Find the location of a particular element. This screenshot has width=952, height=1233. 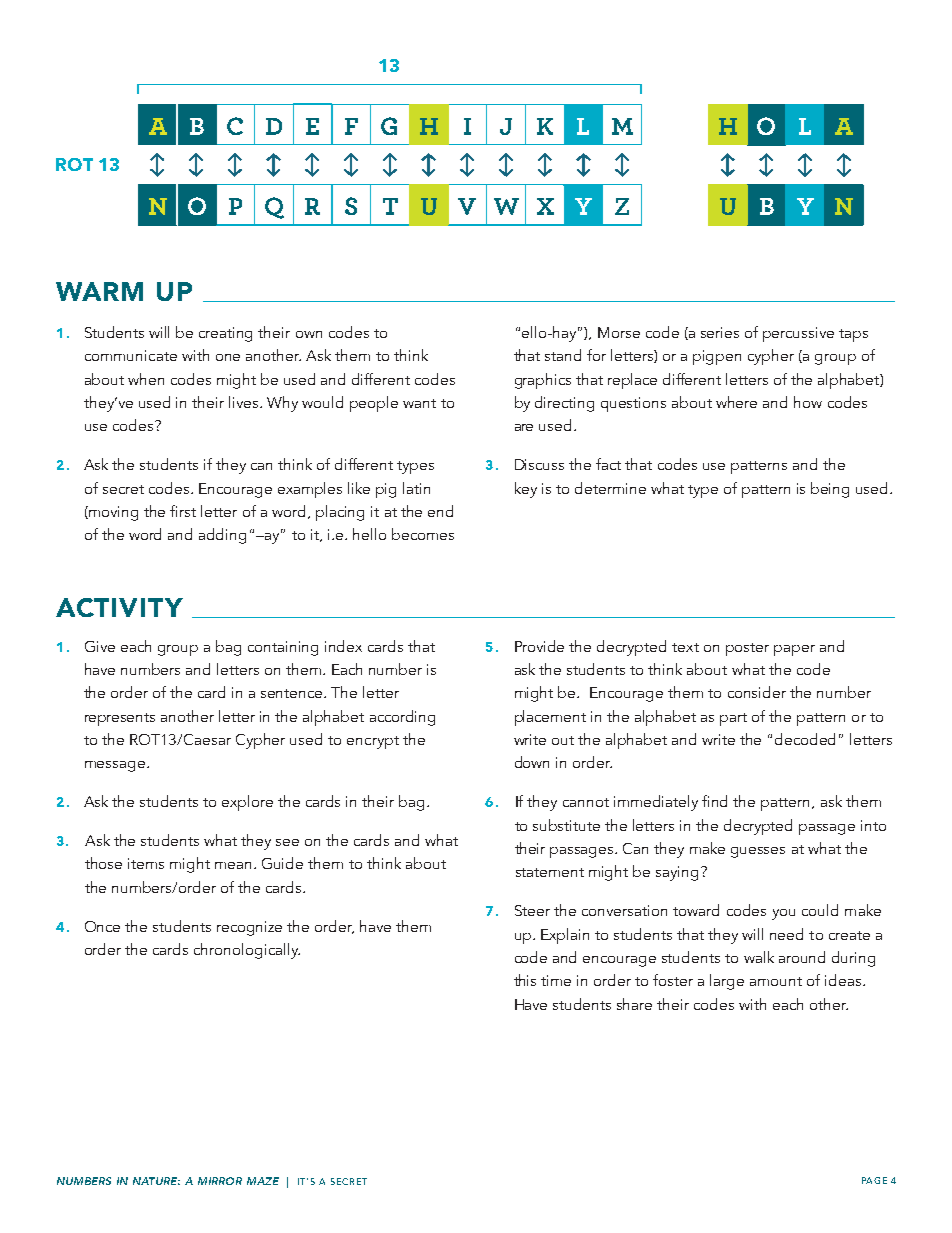

need is located at coordinates (786, 934).
